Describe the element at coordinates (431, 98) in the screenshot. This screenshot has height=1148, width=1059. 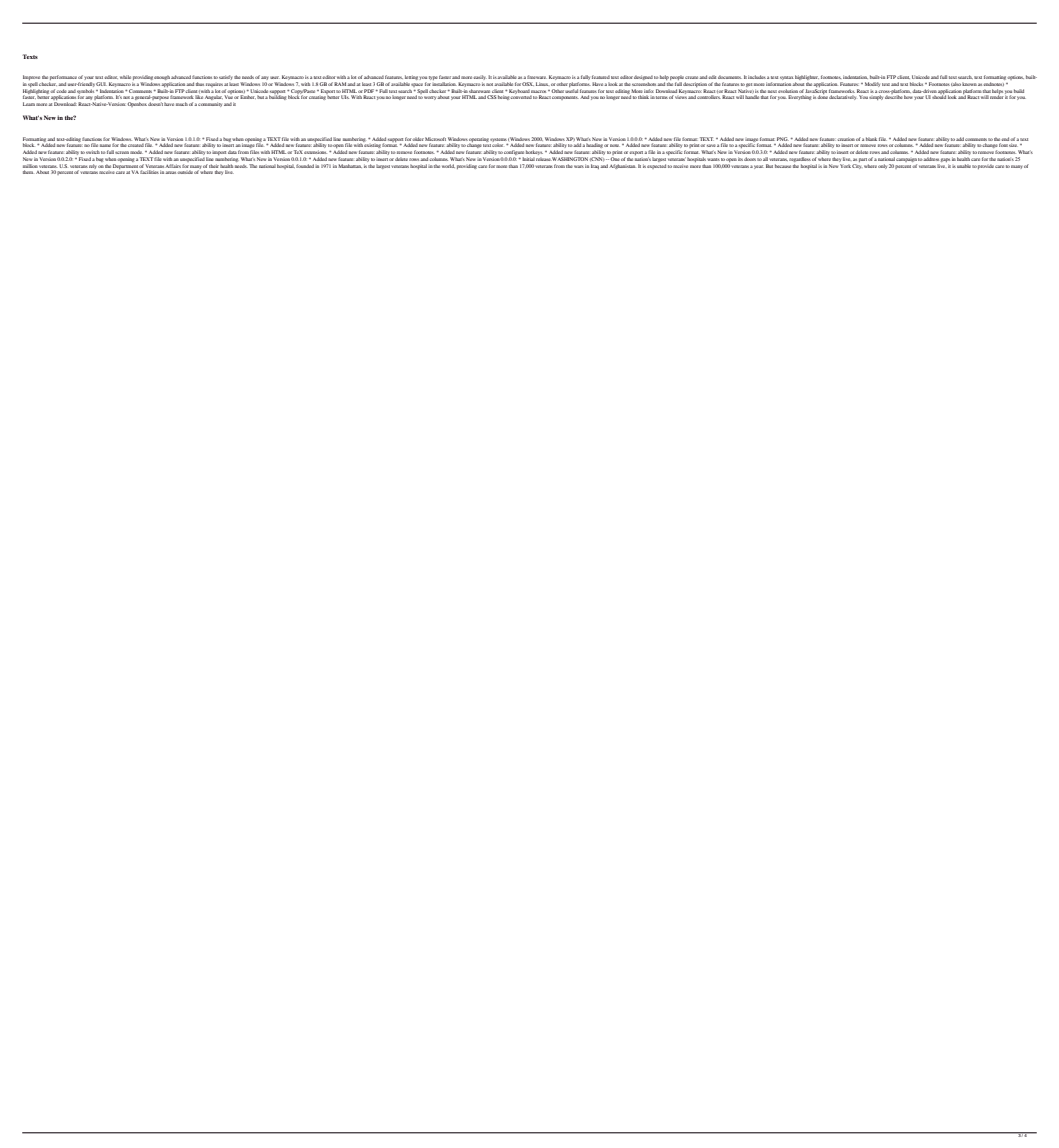
I see `worry` at that location.
